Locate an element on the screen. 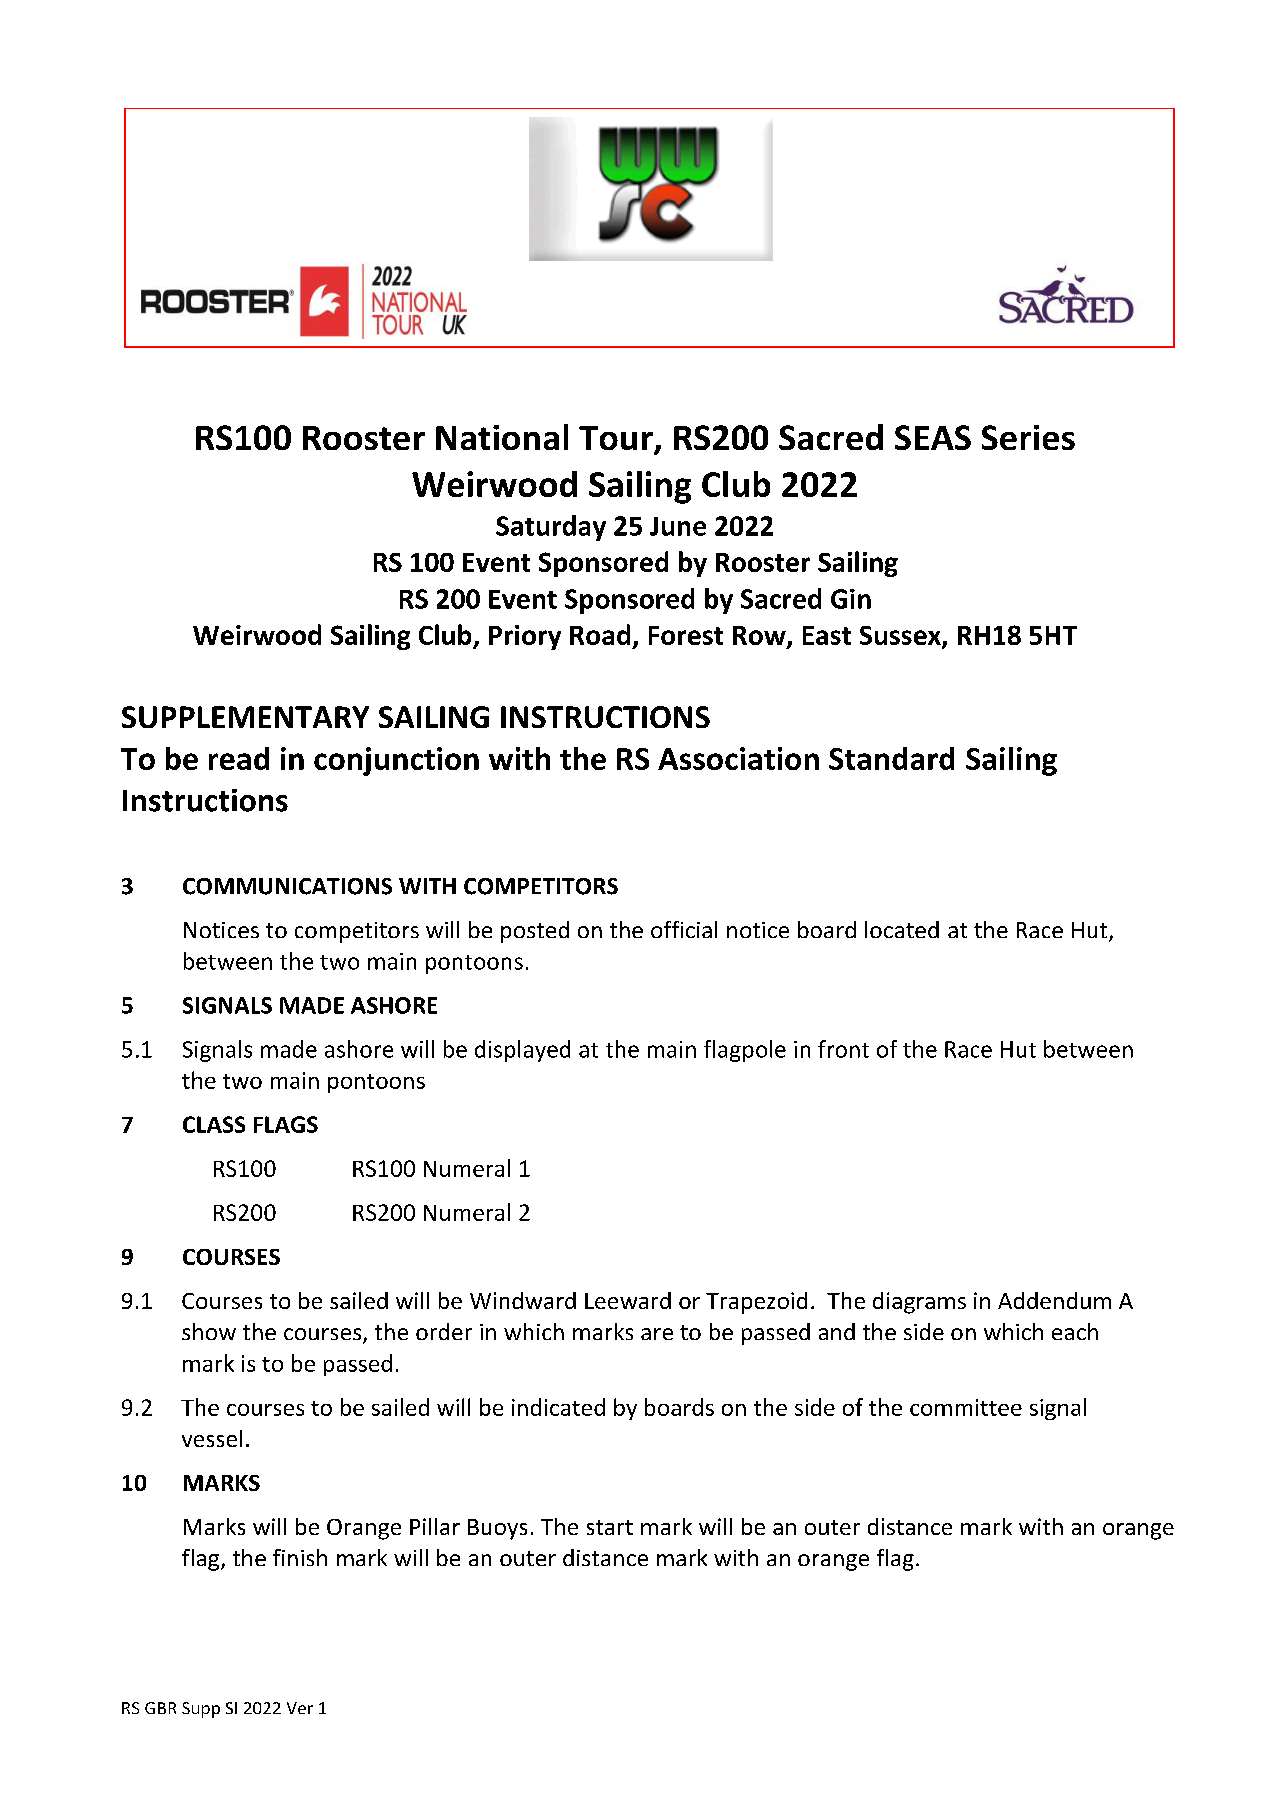  Association is located at coordinates (738, 758).
